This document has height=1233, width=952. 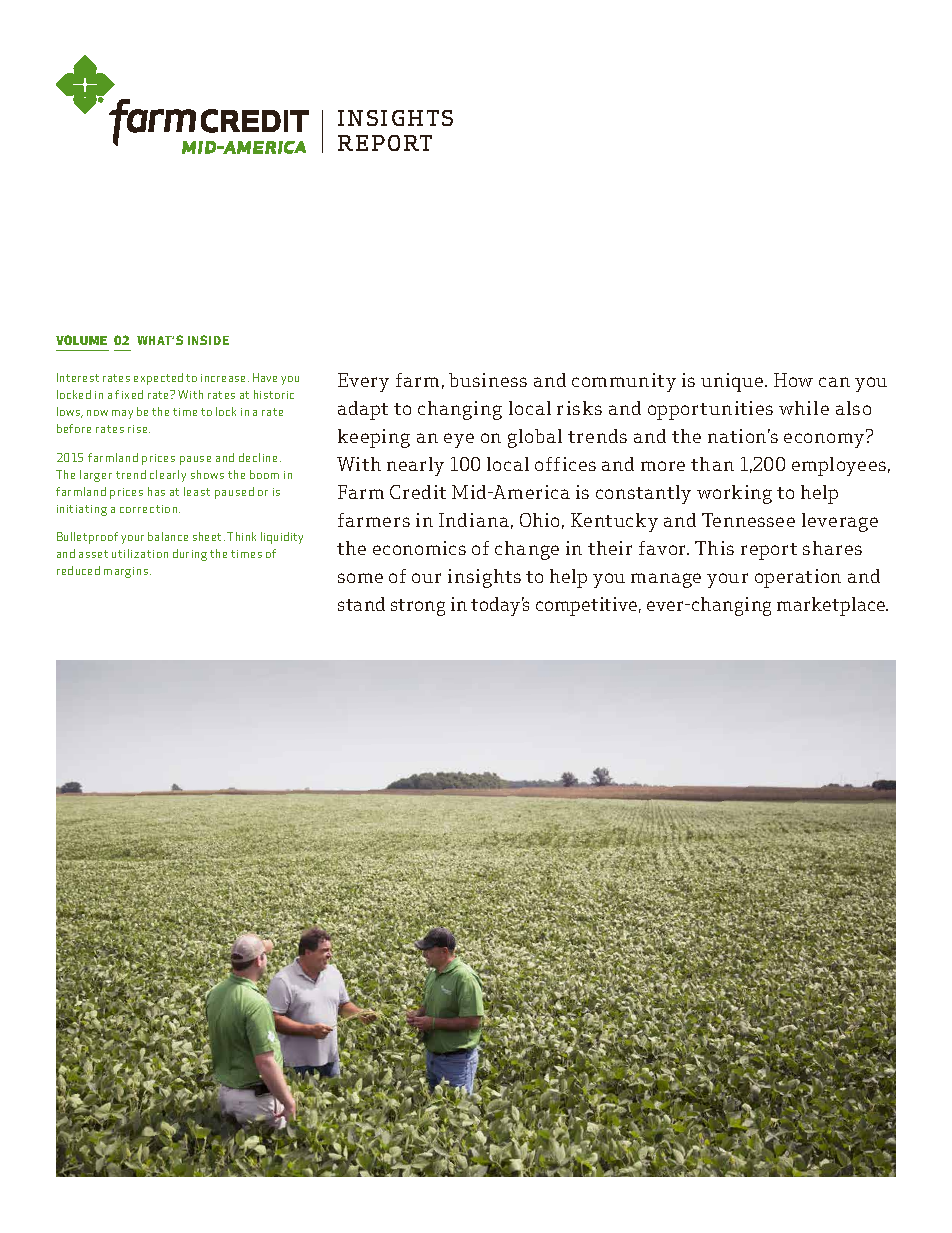 I want to click on INSIDE, so click(x=208, y=340).
